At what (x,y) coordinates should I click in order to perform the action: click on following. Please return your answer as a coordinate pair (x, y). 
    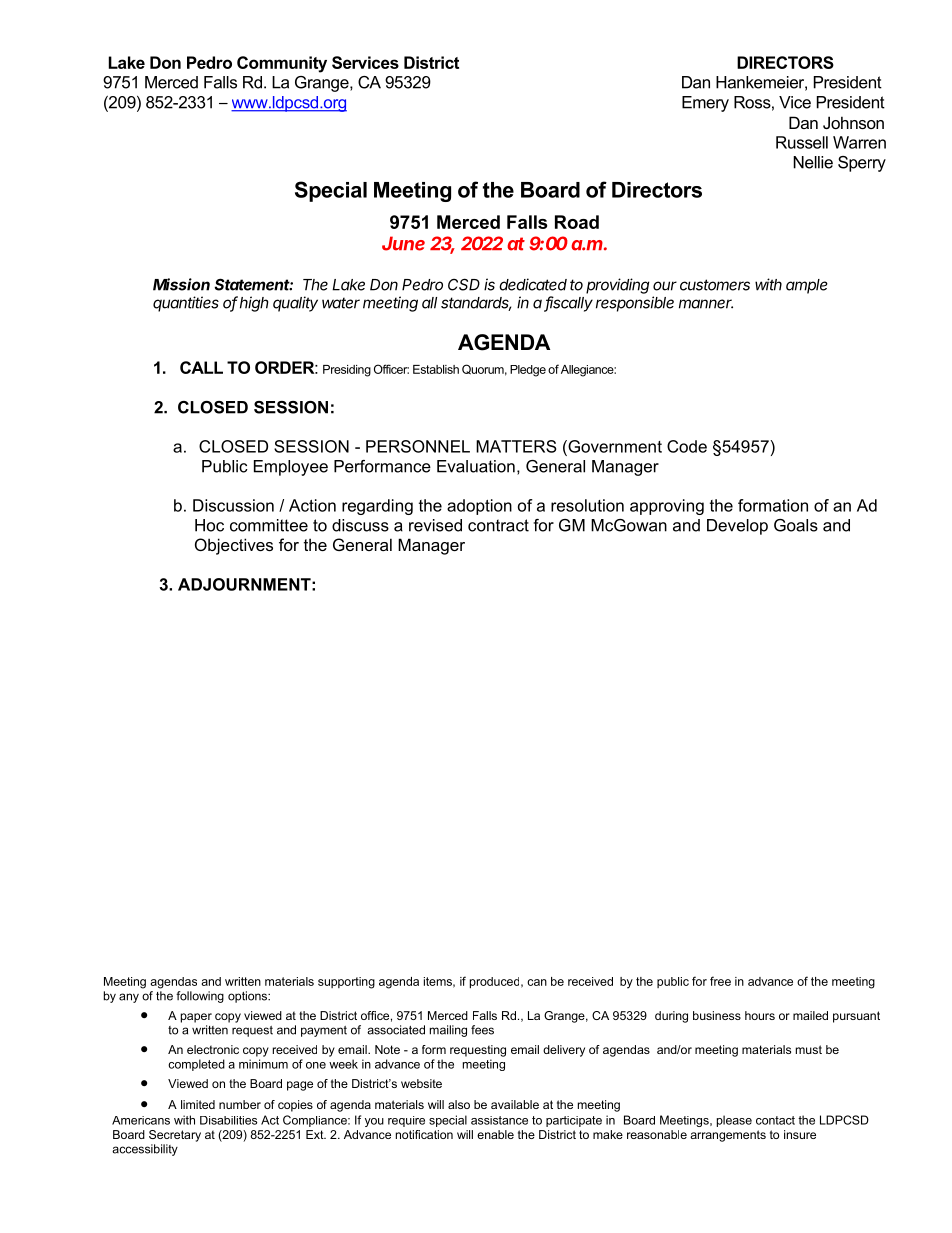
    Looking at the image, I should click on (200, 997).
